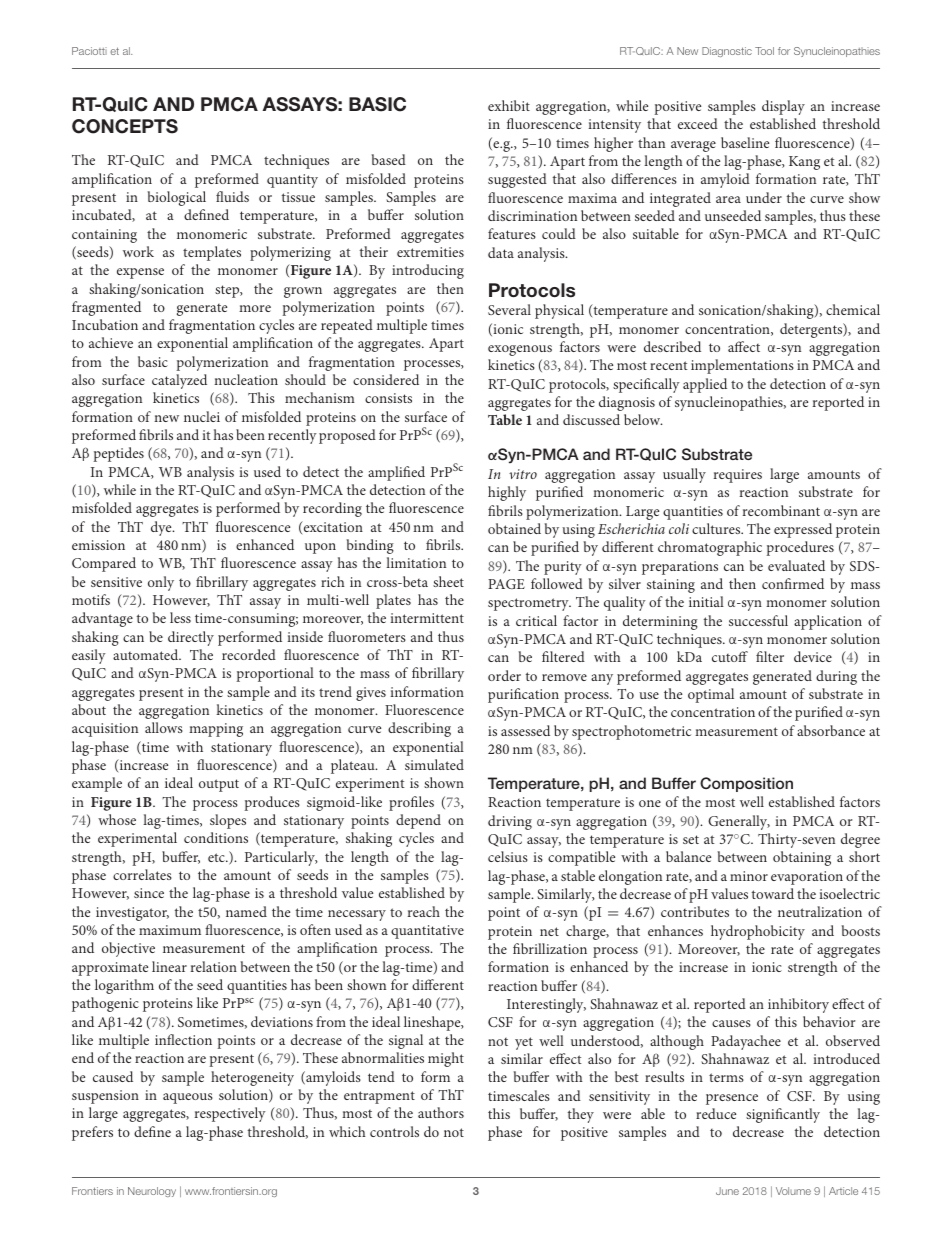  What do you see at coordinates (509, 105) in the page?
I see `exhibit` at bounding box center [509, 105].
